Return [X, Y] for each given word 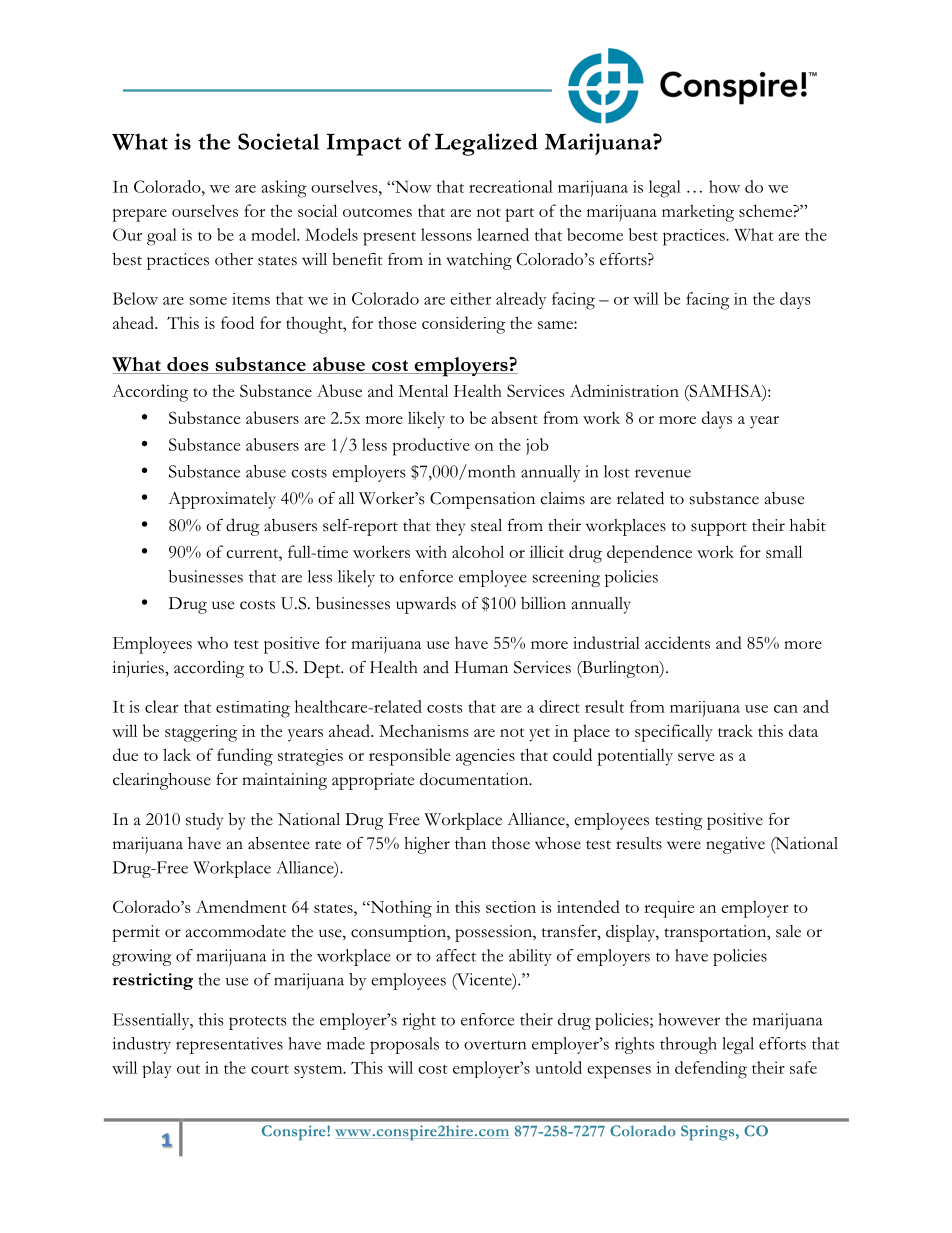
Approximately [222, 500]
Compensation [482, 500]
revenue [663, 473]
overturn [495, 1045]
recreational [511, 186]
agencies [485, 757]
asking [284, 189]
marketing [698, 213]
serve [696, 757]
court [270, 1069]
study [204, 821]
